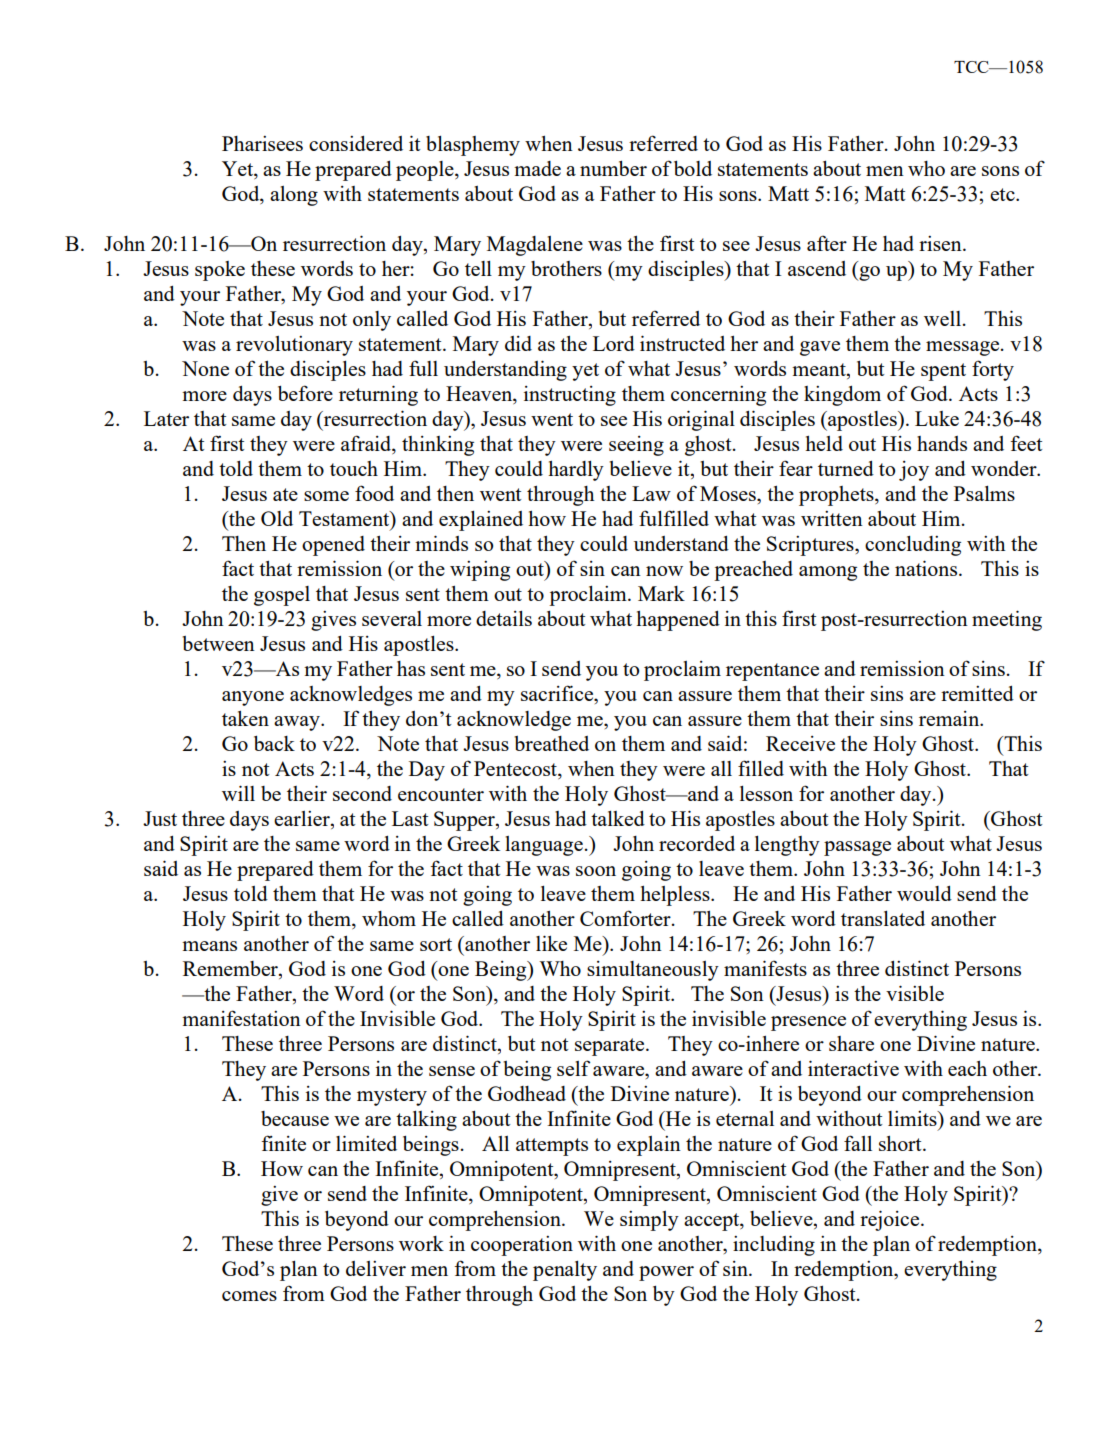 Image resolution: width=1109 pixels, height=1435 pixels. What do you see at coordinates (576, 471) in the screenshot?
I see `hardly` at bounding box center [576, 471].
